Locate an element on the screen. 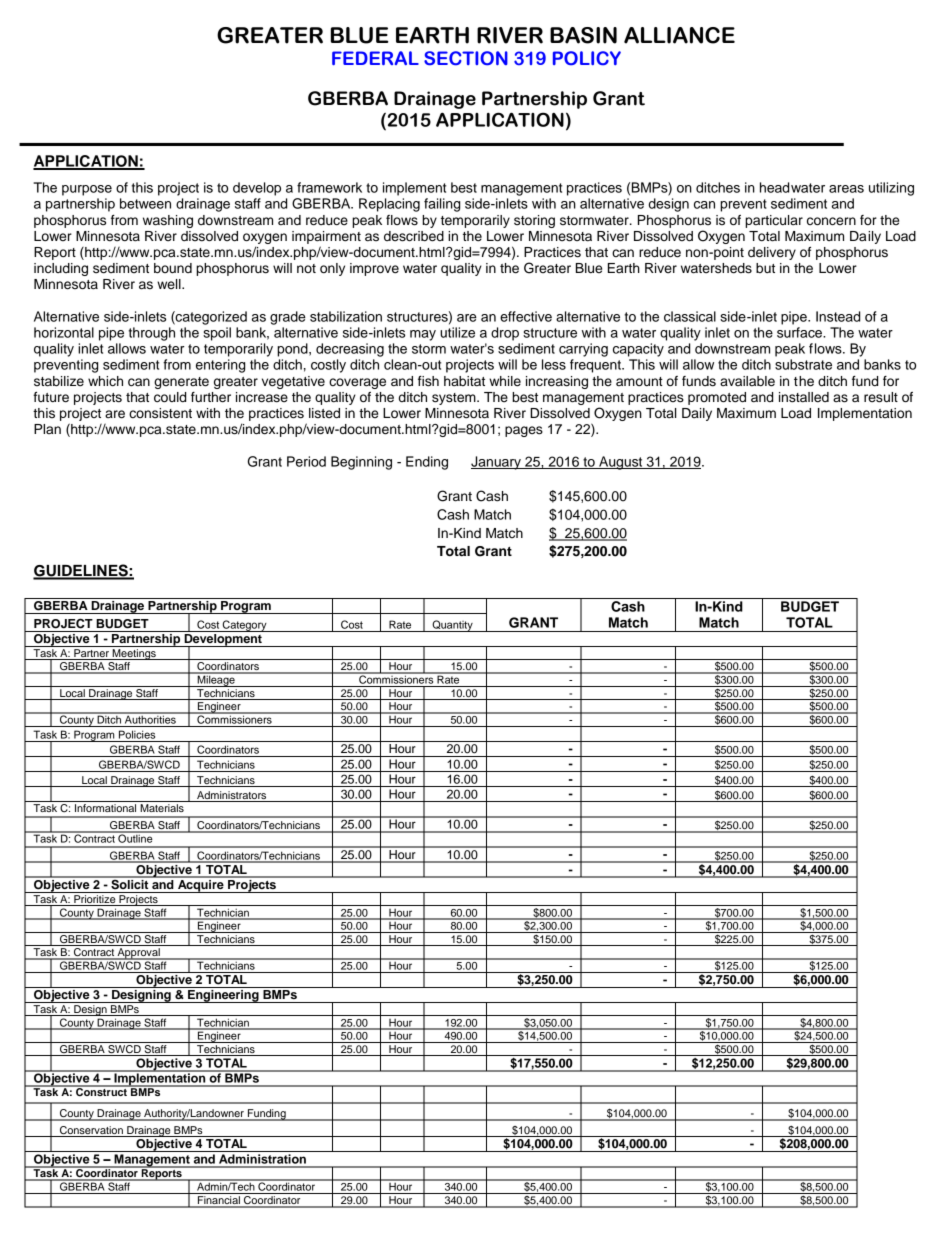 Image resolution: width=952 pixels, height=1233 pixels. Quantity is located at coordinates (452, 626).
